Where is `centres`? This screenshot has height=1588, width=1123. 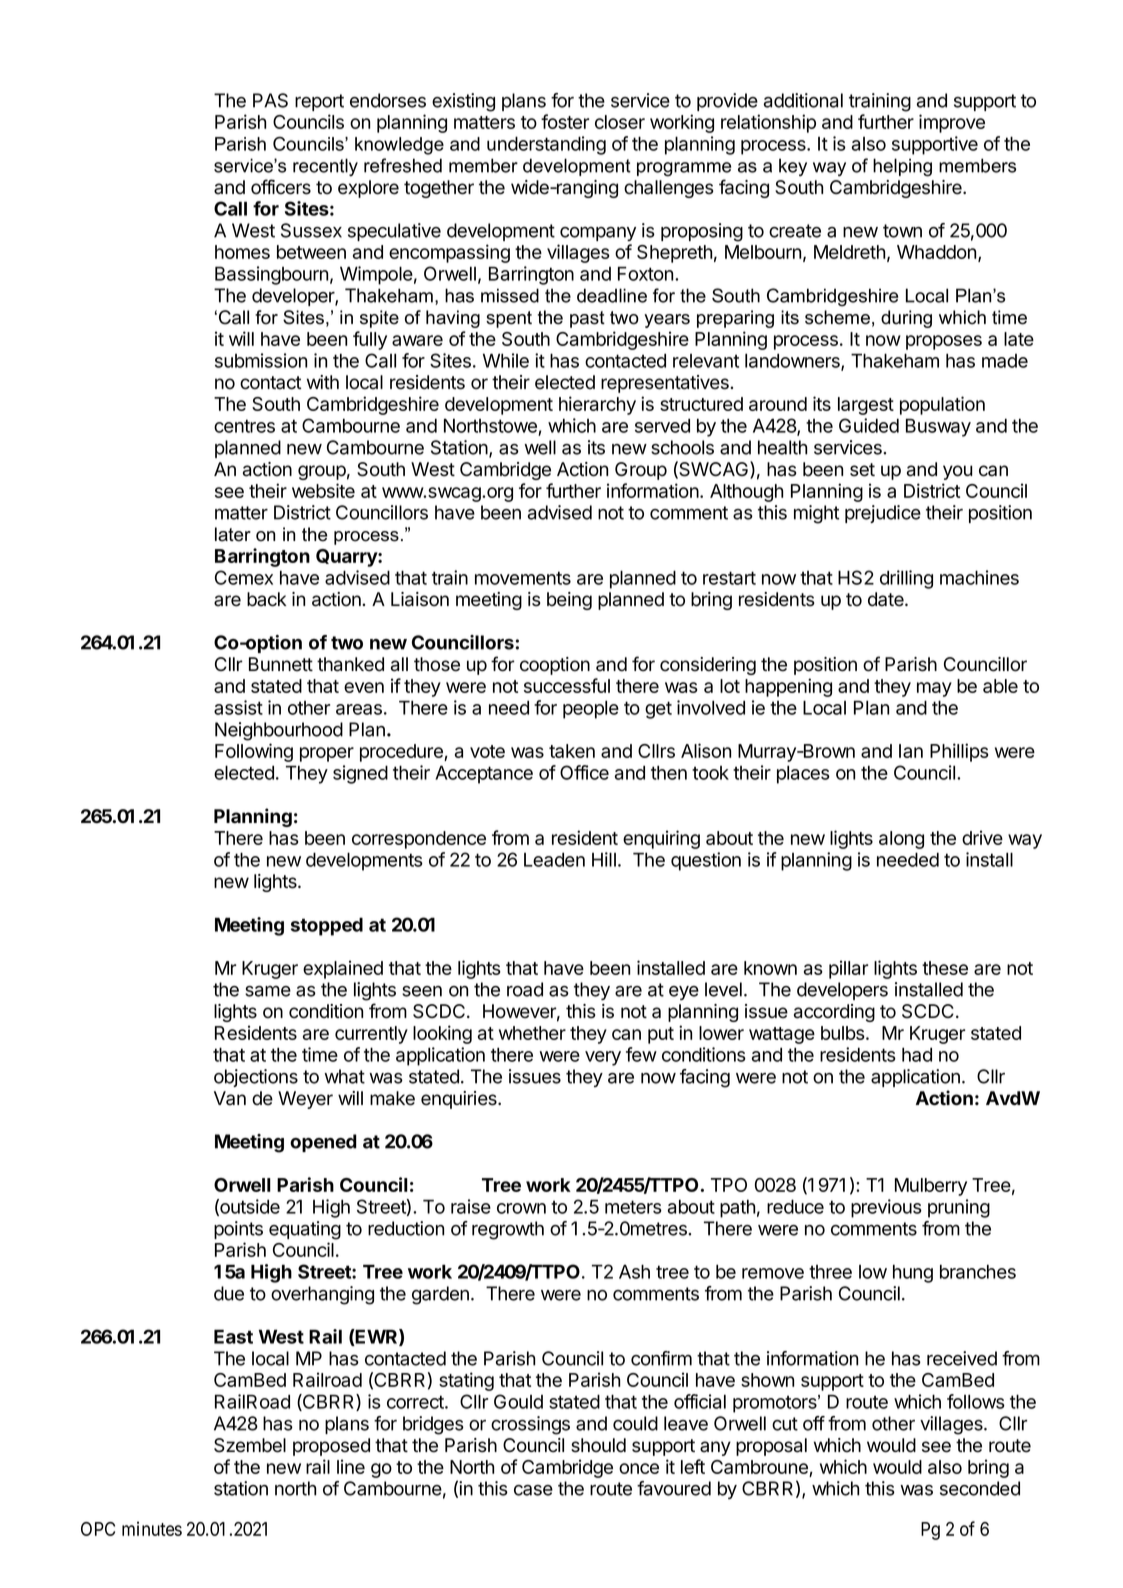 centres is located at coordinates (244, 426).
